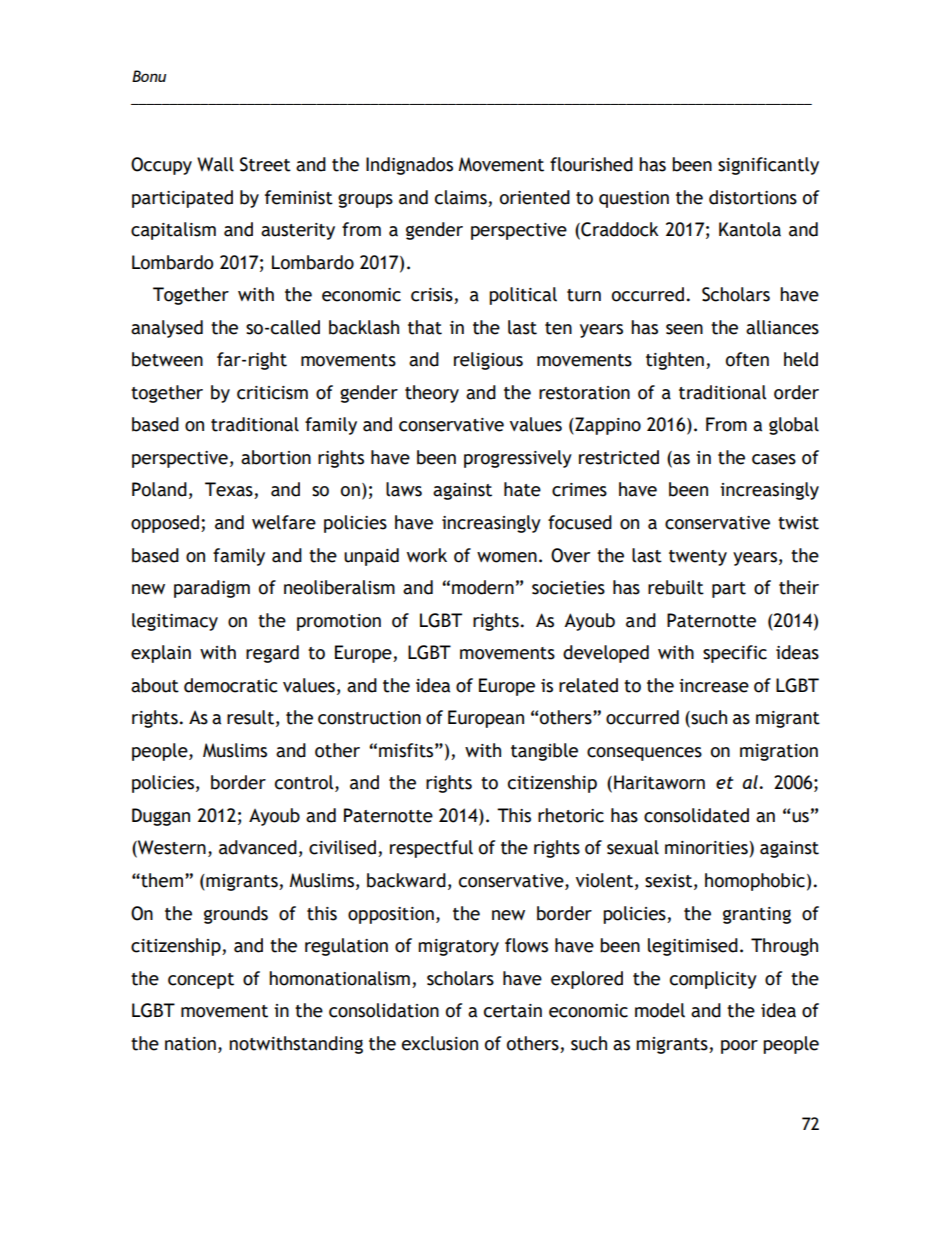 Image resolution: width=952 pixels, height=1233 pixels. What do you see at coordinates (779, 752) in the screenshot?
I see `migration` at bounding box center [779, 752].
